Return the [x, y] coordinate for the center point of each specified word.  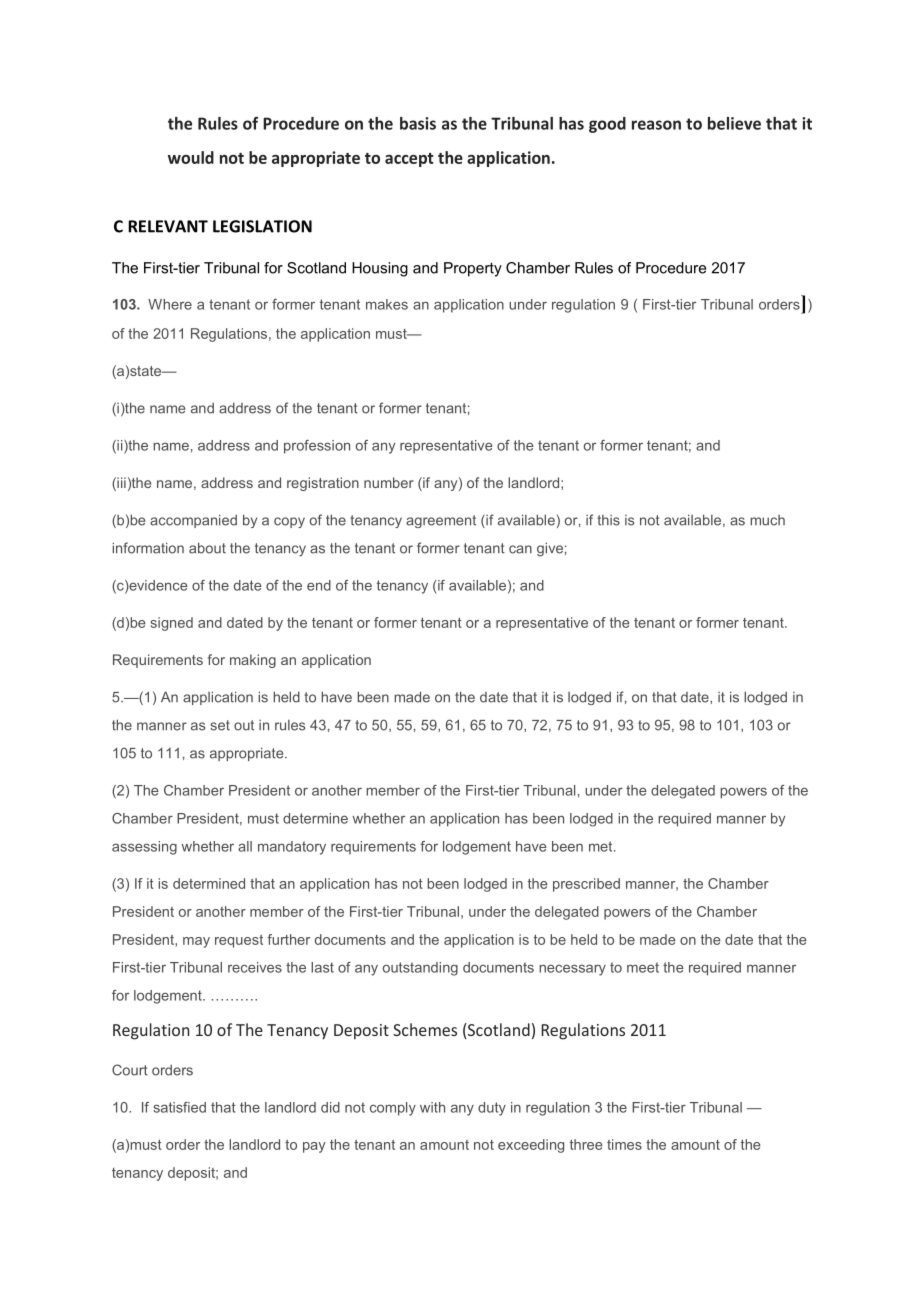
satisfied [179, 1107]
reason [656, 125]
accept [409, 160]
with [432, 1107]
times [624, 1144]
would [191, 157]
